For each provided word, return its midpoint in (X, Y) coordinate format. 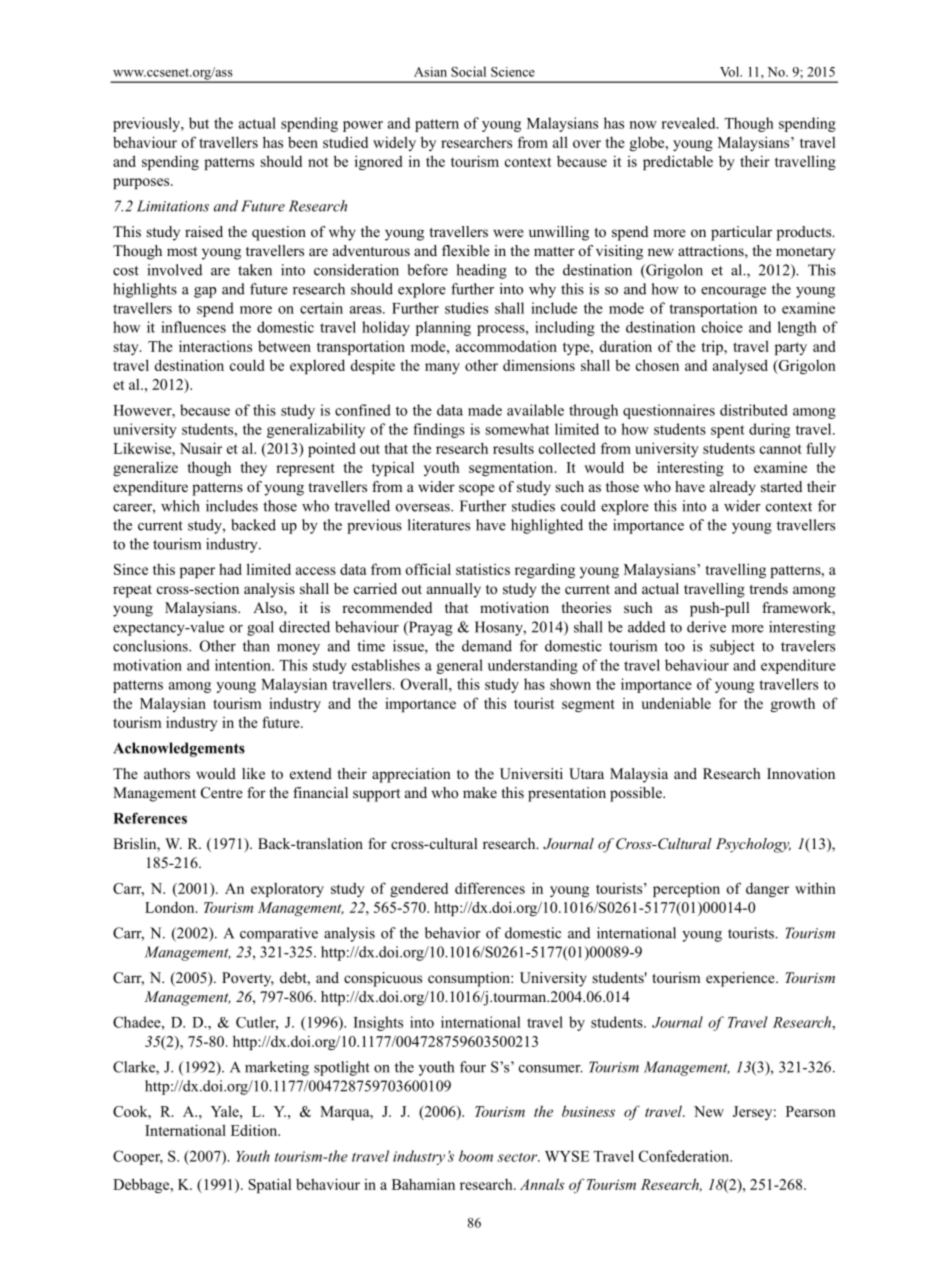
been (303, 142)
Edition (255, 1130)
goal (260, 628)
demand (487, 646)
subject (732, 647)
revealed (690, 123)
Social (468, 71)
